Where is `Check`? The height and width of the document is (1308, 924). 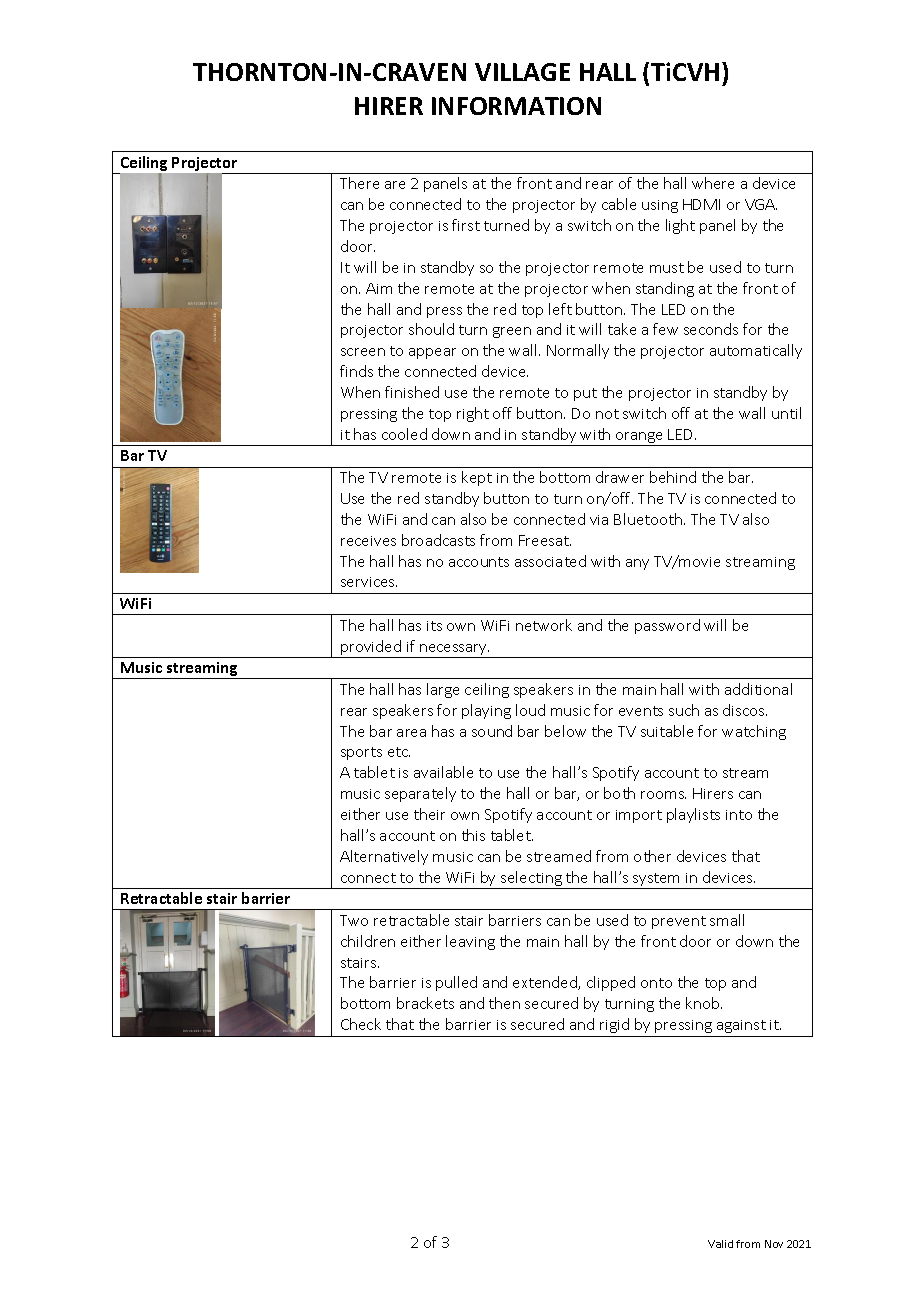 Check is located at coordinates (361, 1024).
